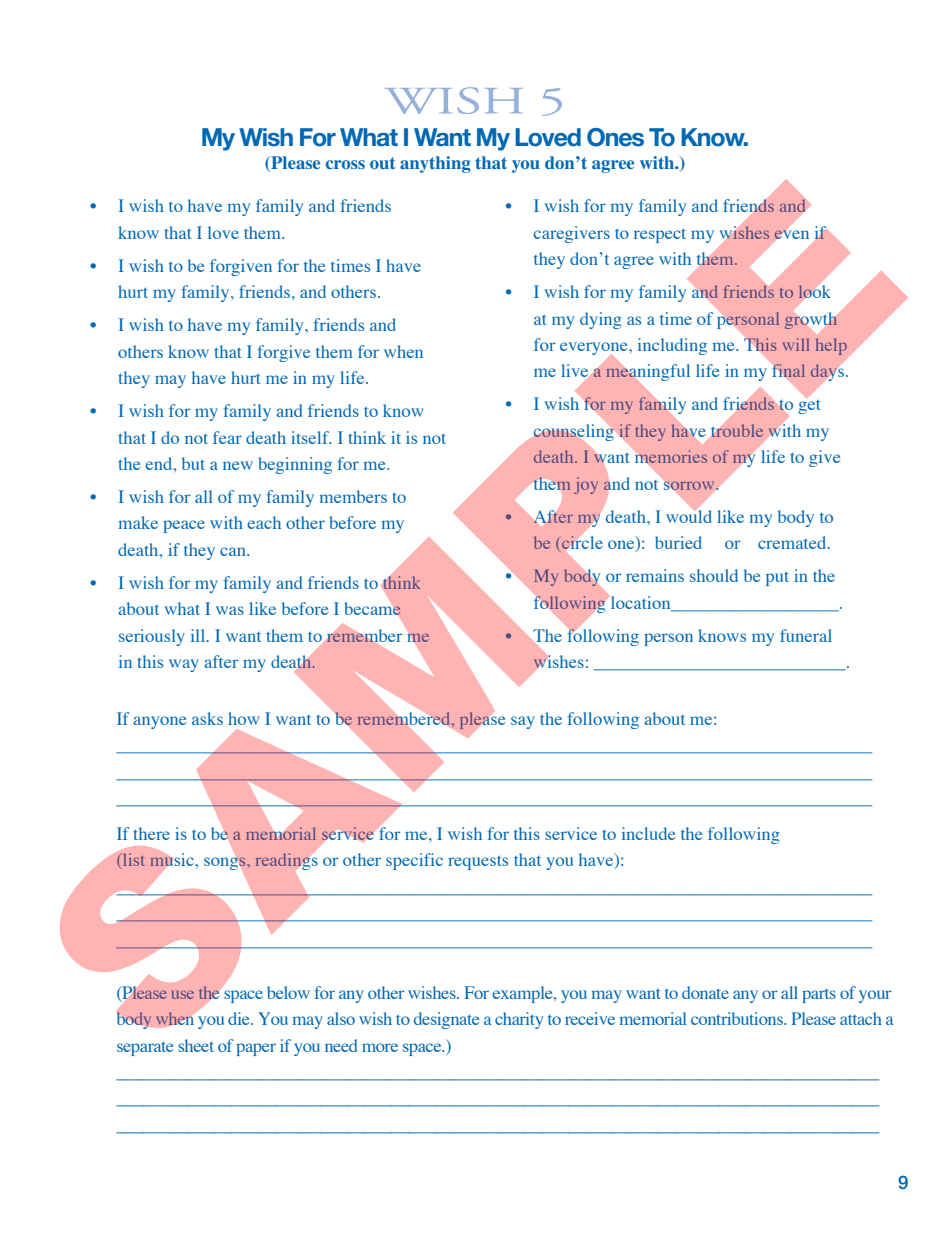  I want to click on respect, so click(660, 235).
